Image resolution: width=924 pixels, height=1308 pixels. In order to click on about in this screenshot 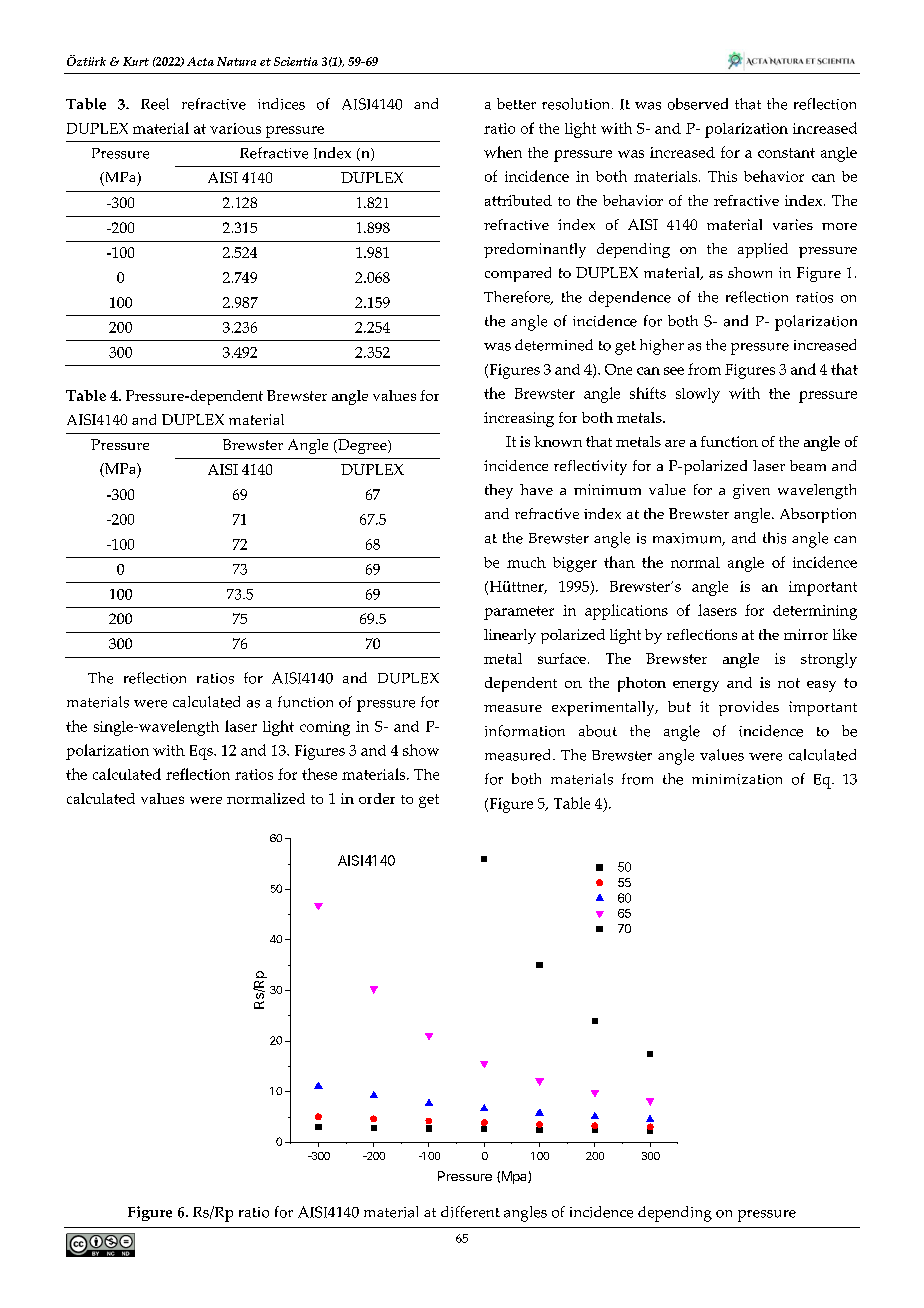, I will do `click(598, 731)`.
